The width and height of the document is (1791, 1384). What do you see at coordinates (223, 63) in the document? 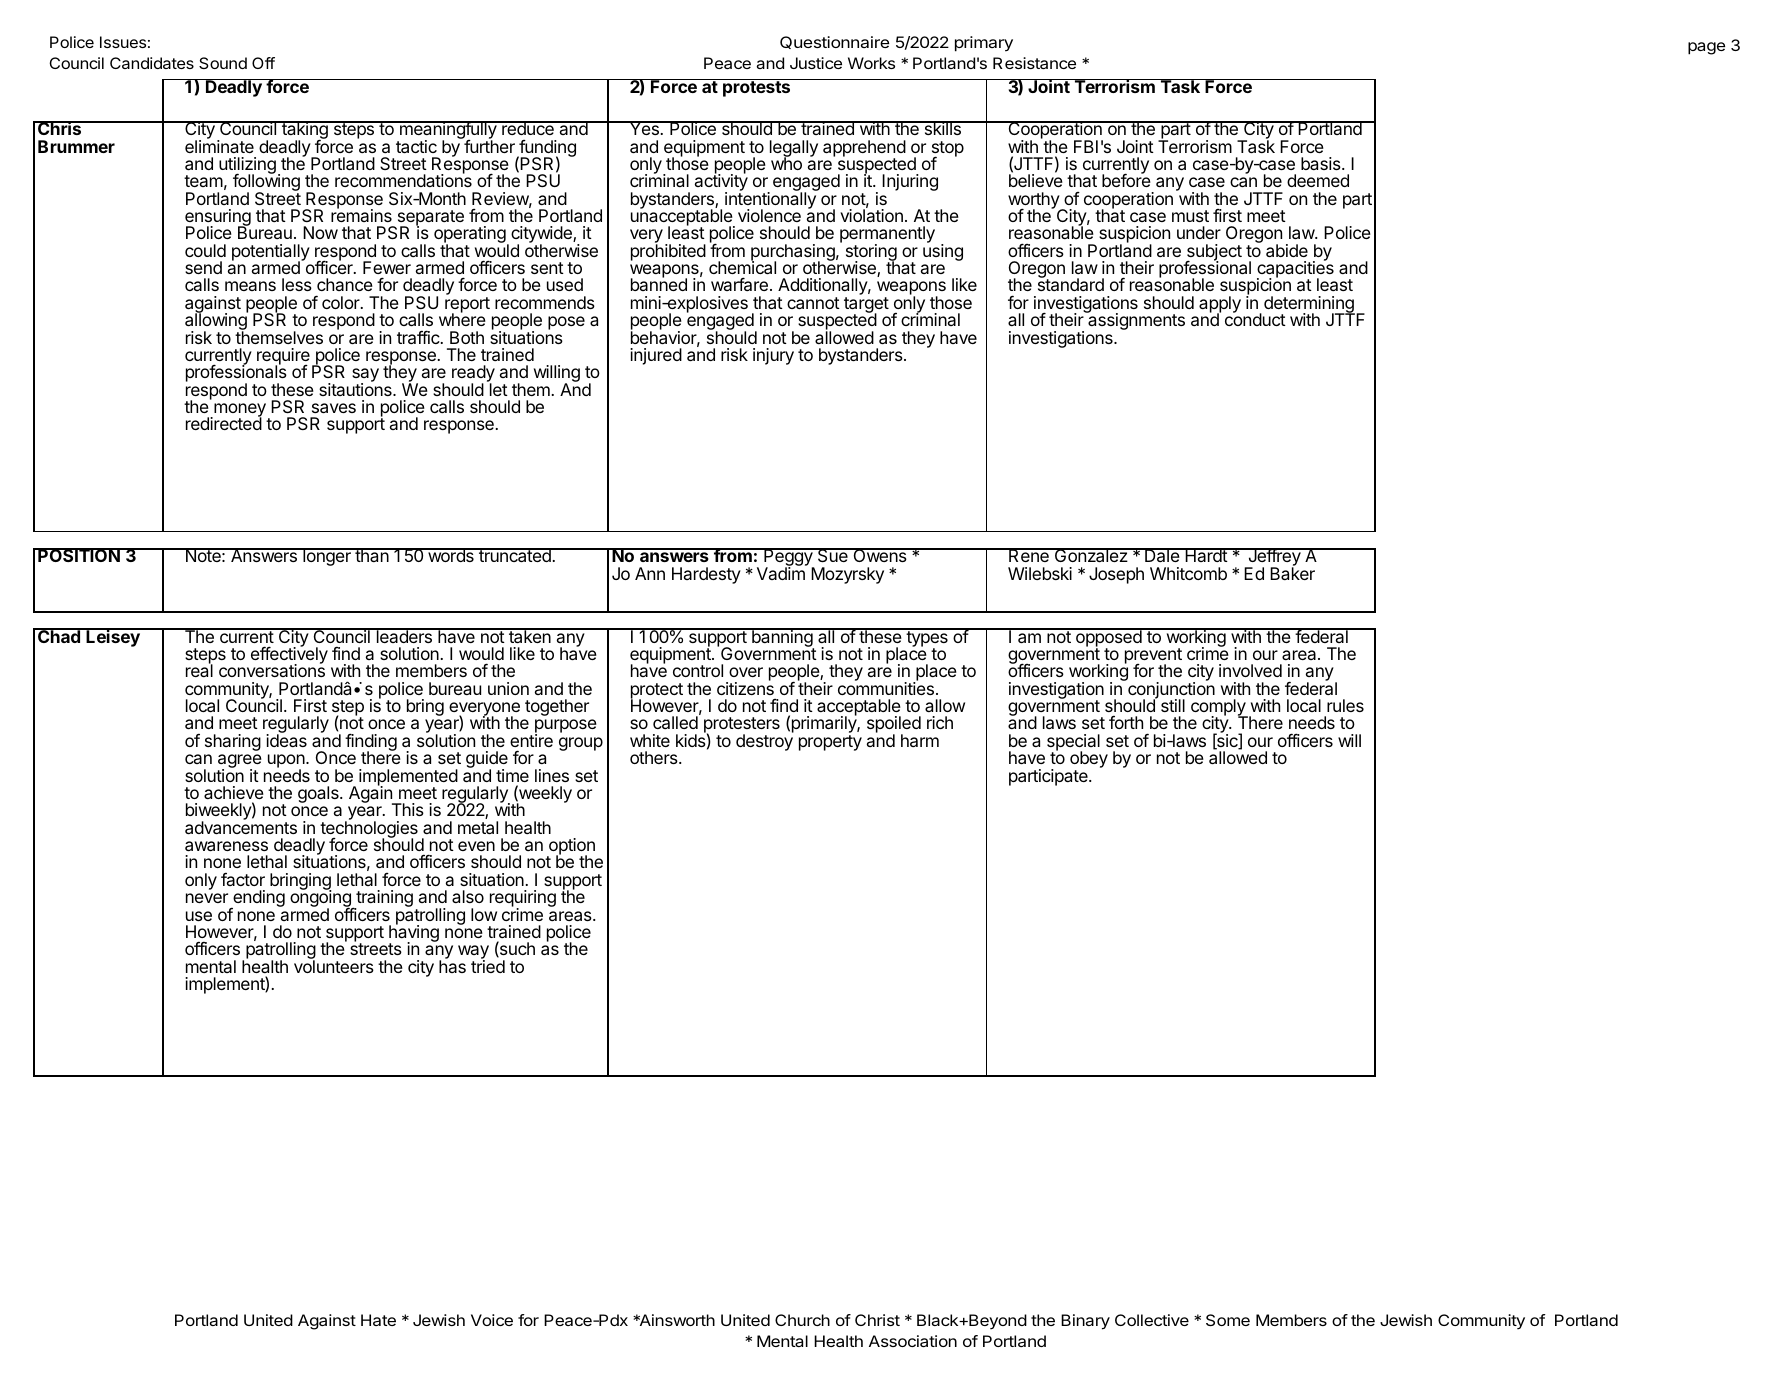
I see `Sound` at bounding box center [223, 63].
